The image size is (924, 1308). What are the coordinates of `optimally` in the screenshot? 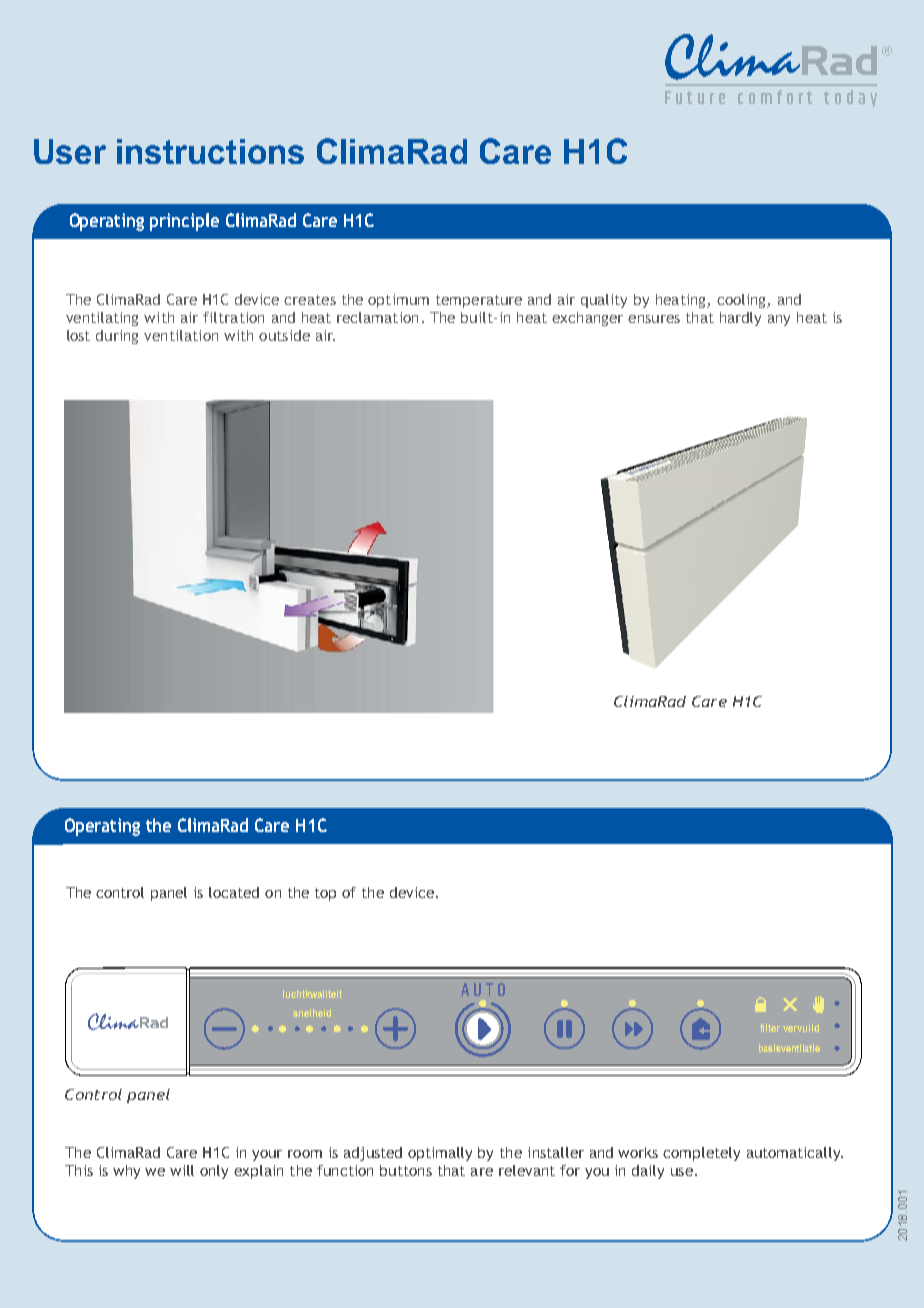 It's located at (440, 1154).
